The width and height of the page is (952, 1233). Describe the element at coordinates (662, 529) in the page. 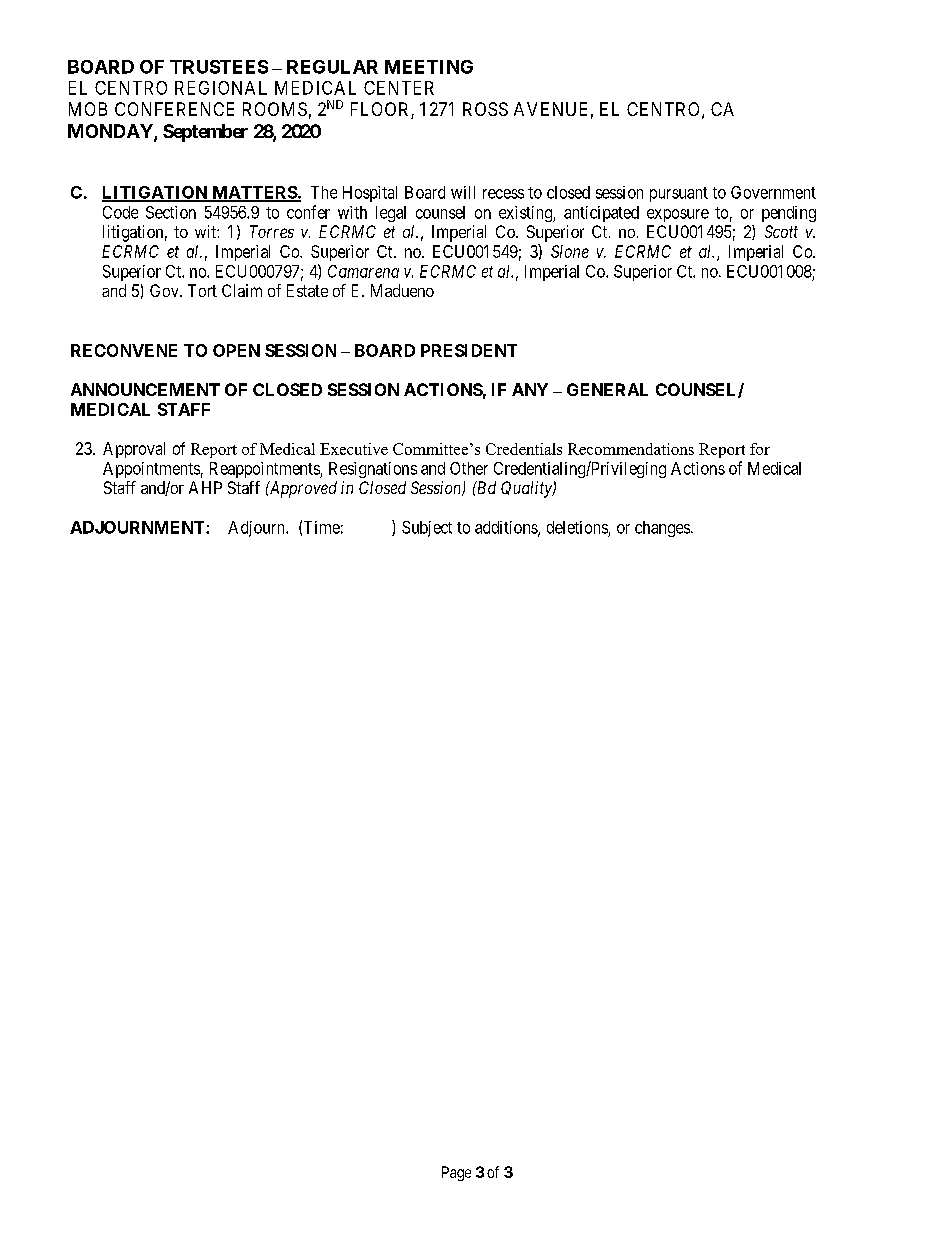

I see `changes` at that location.
